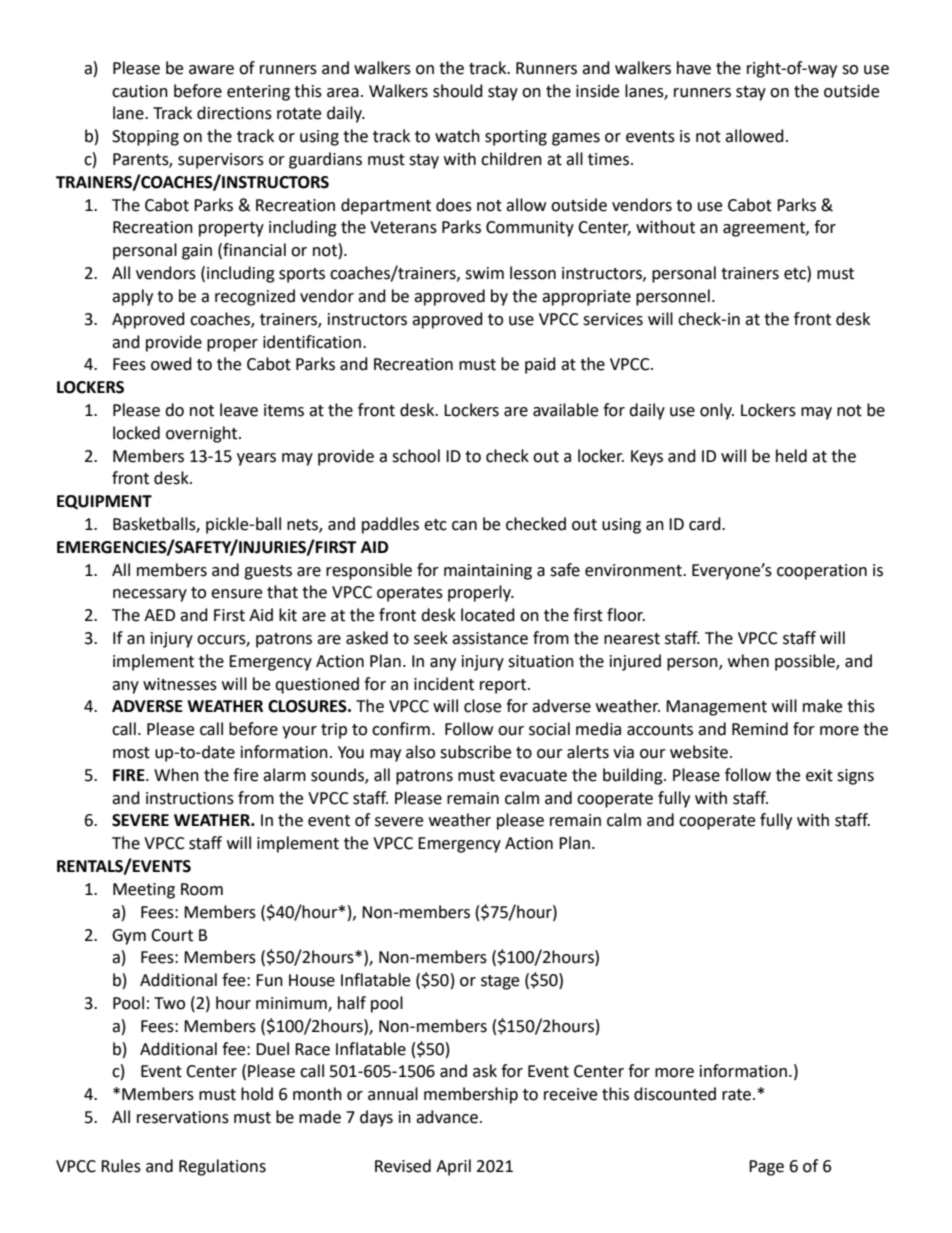 Image resolution: width=952 pixels, height=1233 pixels. What do you see at coordinates (172, 935) in the page?
I see `Court` at bounding box center [172, 935].
